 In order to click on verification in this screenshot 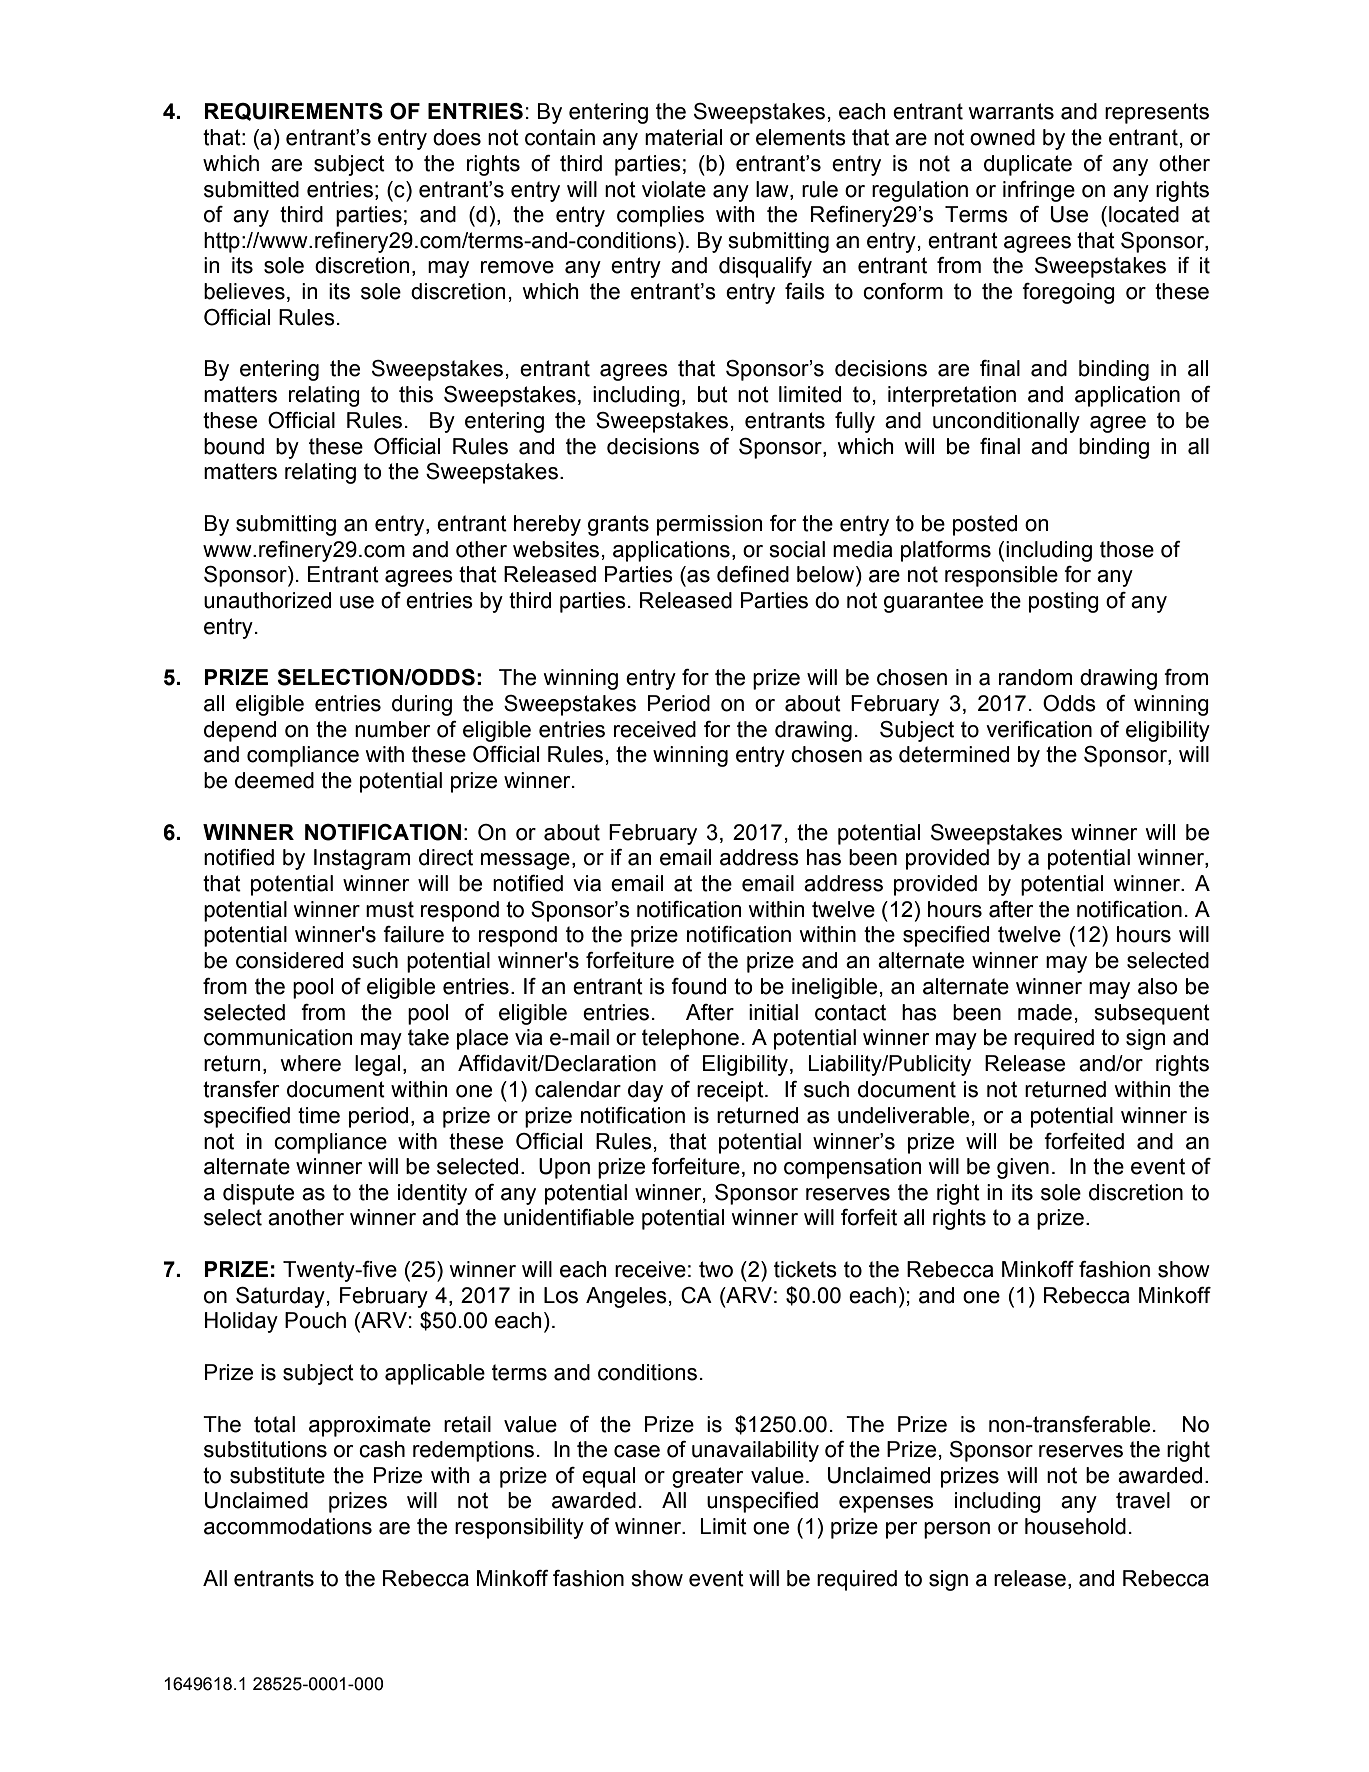, I will do `click(1039, 729)`.
